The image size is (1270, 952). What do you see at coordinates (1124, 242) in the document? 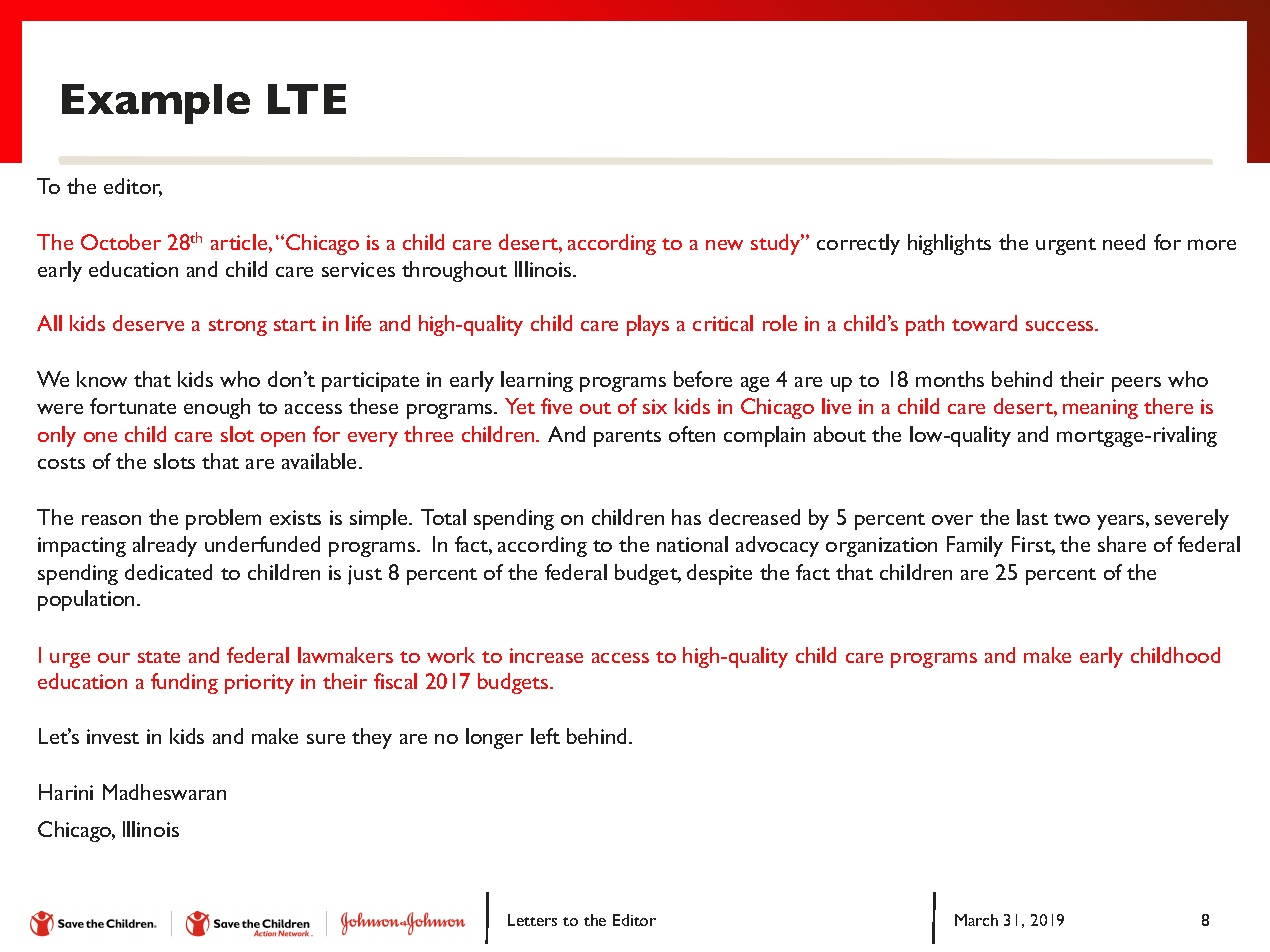
I see `need` at bounding box center [1124, 242].
